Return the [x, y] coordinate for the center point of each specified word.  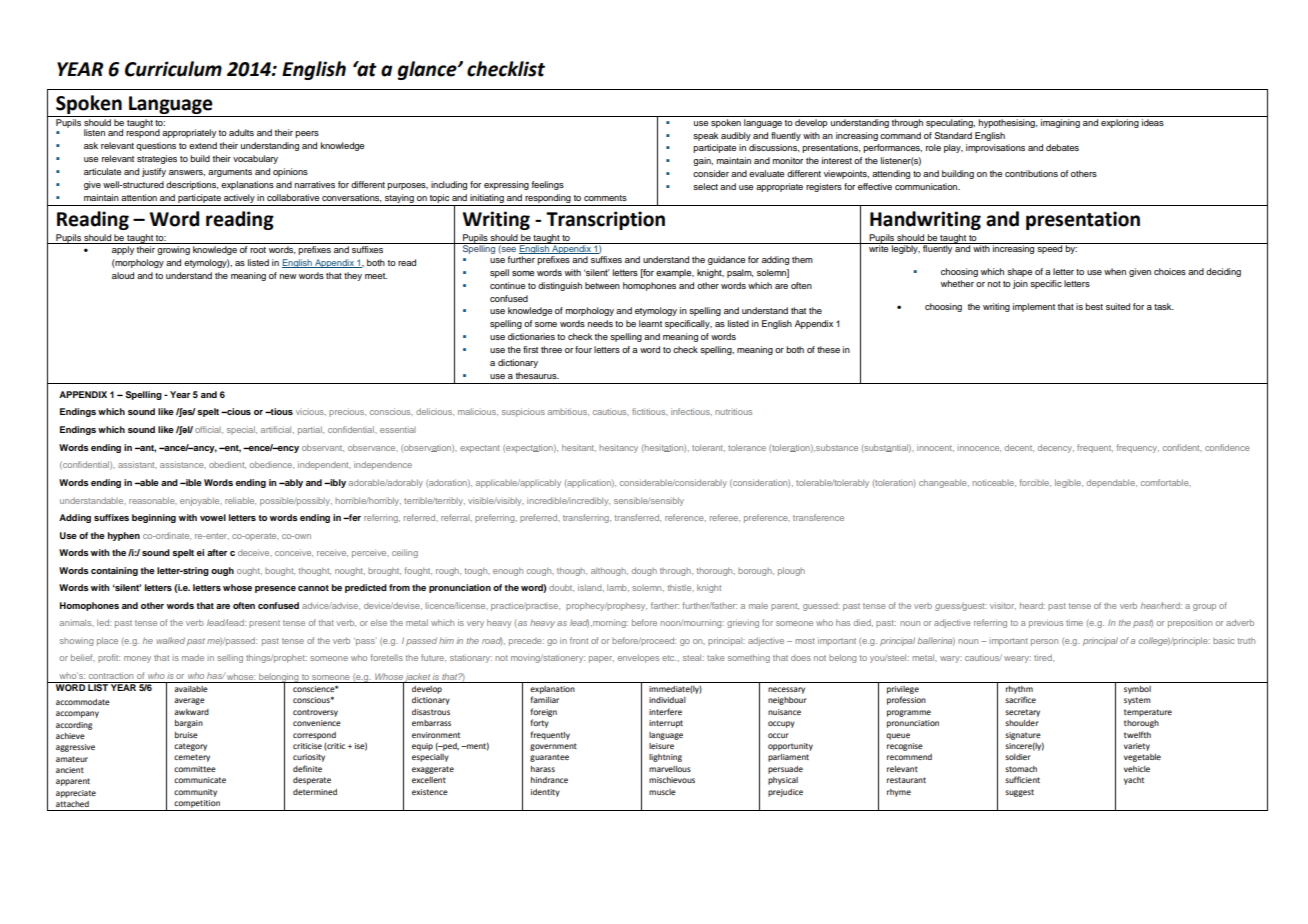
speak [705, 136]
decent [1019, 448]
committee [195, 769]
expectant [480, 449]
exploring [1120, 123]
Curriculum [173, 69]
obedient [227, 465]
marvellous [670, 769]
